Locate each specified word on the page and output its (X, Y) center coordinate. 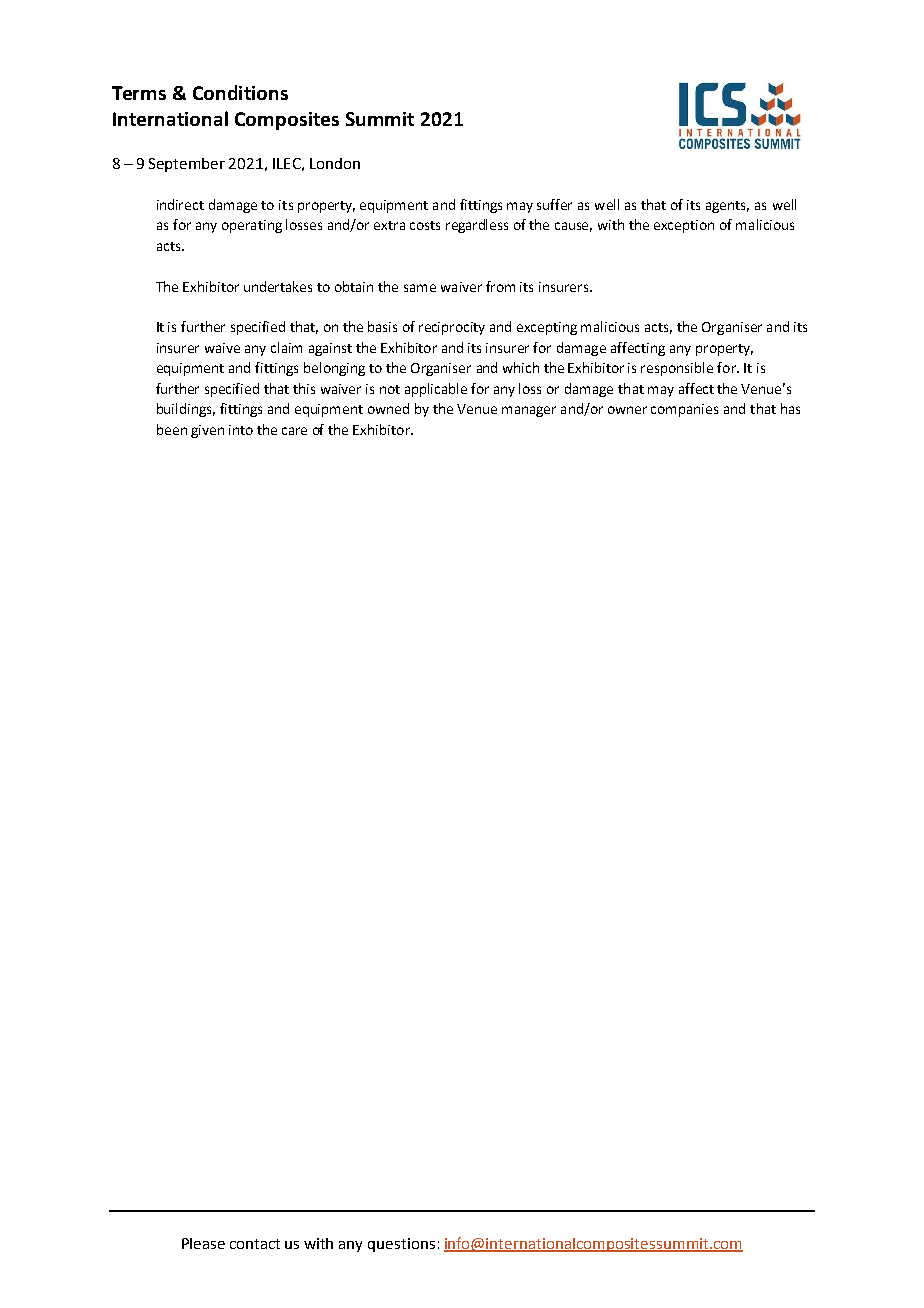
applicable (436, 390)
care (294, 431)
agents (727, 207)
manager (529, 411)
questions (401, 1245)
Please (203, 1243)
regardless (477, 226)
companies (684, 410)
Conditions (240, 92)
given (207, 431)
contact (255, 1244)
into (241, 430)
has (790, 408)
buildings (186, 410)
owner (627, 410)
